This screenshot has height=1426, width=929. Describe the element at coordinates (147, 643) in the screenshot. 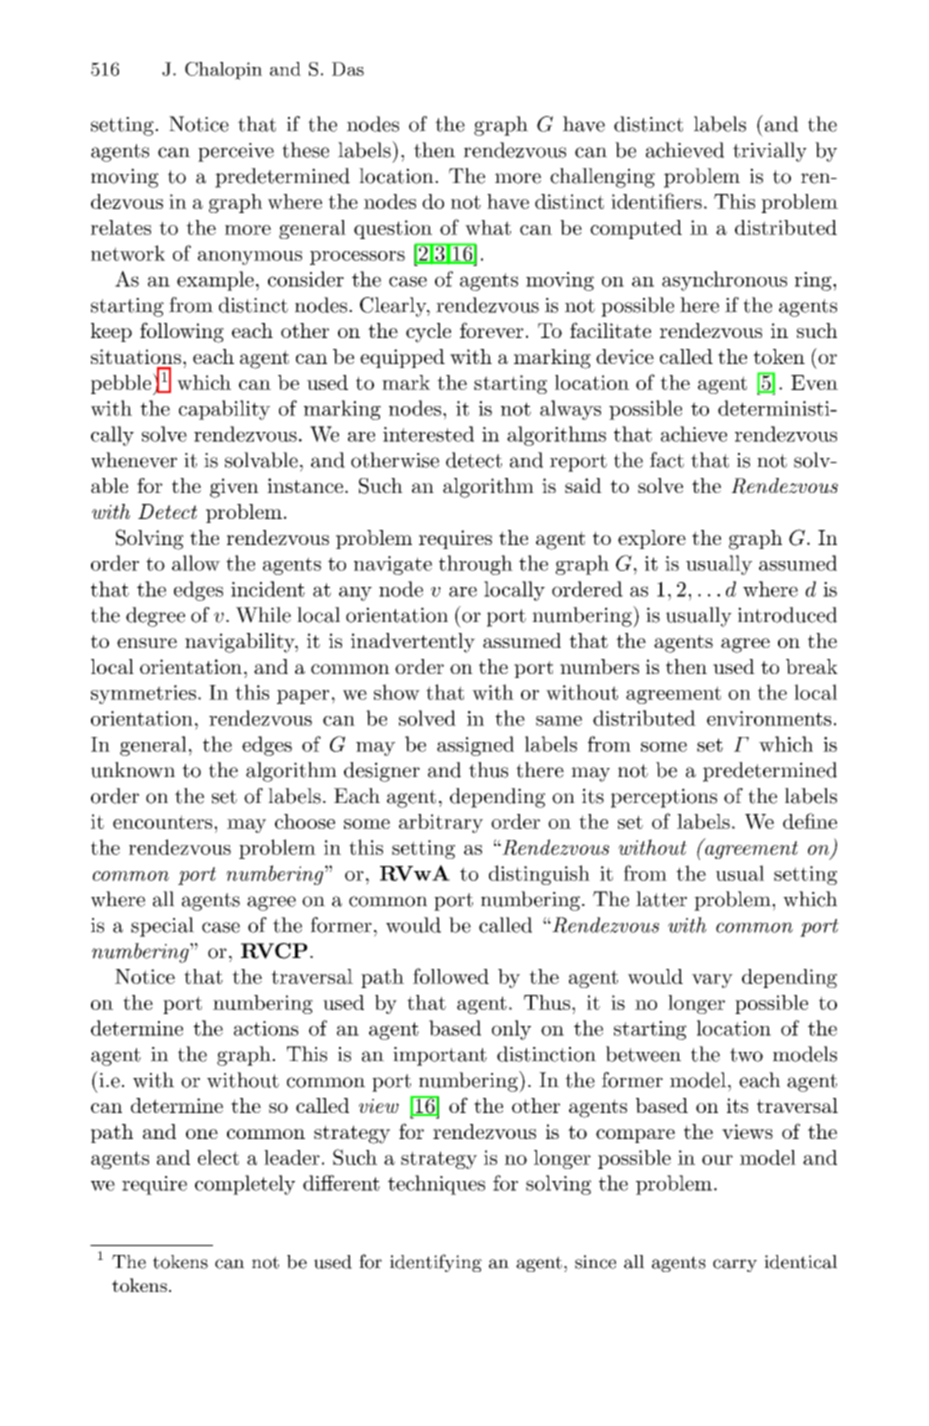

I see `ensure` at that location.
